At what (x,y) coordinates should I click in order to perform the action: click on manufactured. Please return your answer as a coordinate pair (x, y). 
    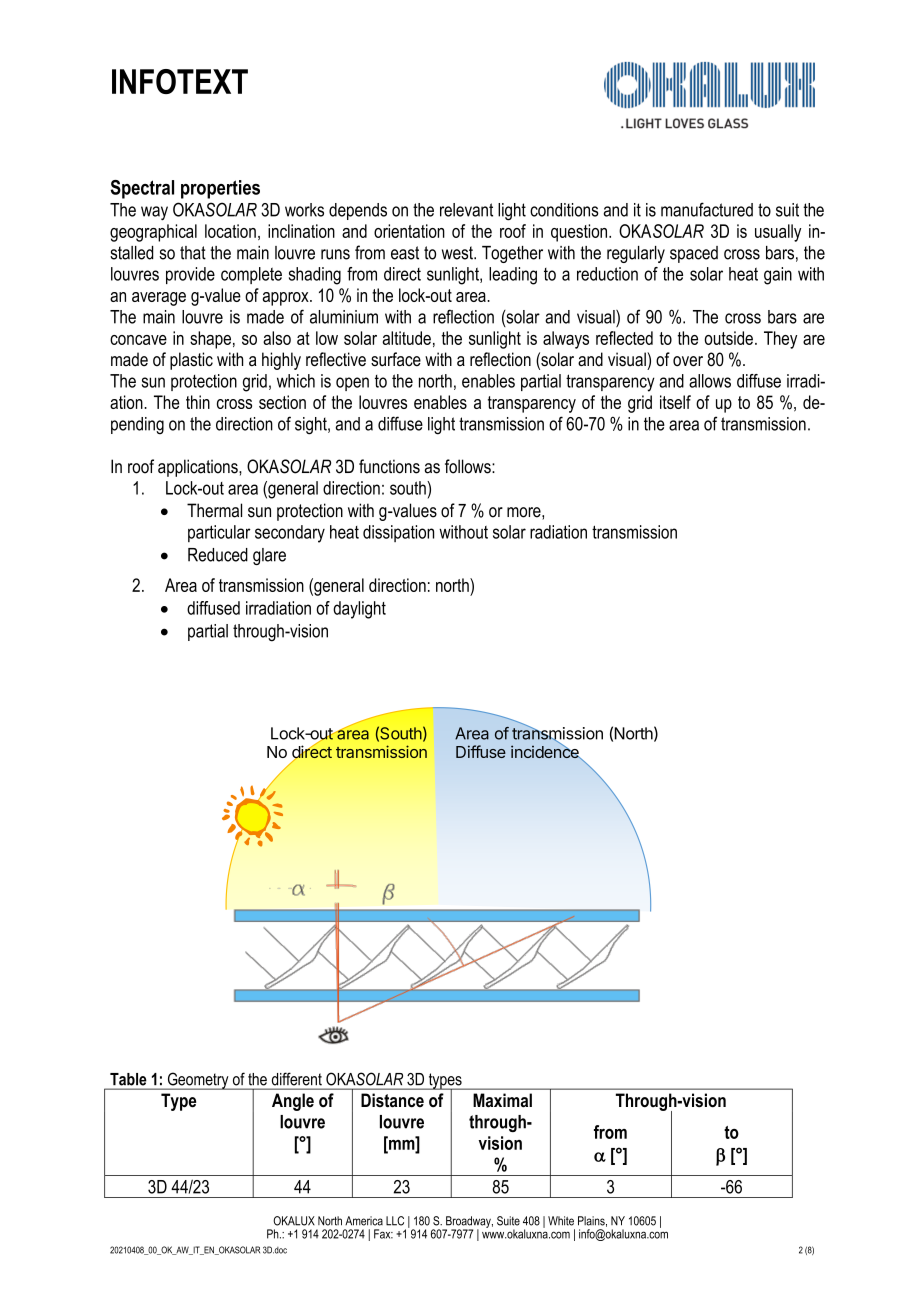
    Looking at the image, I should click on (707, 209).
